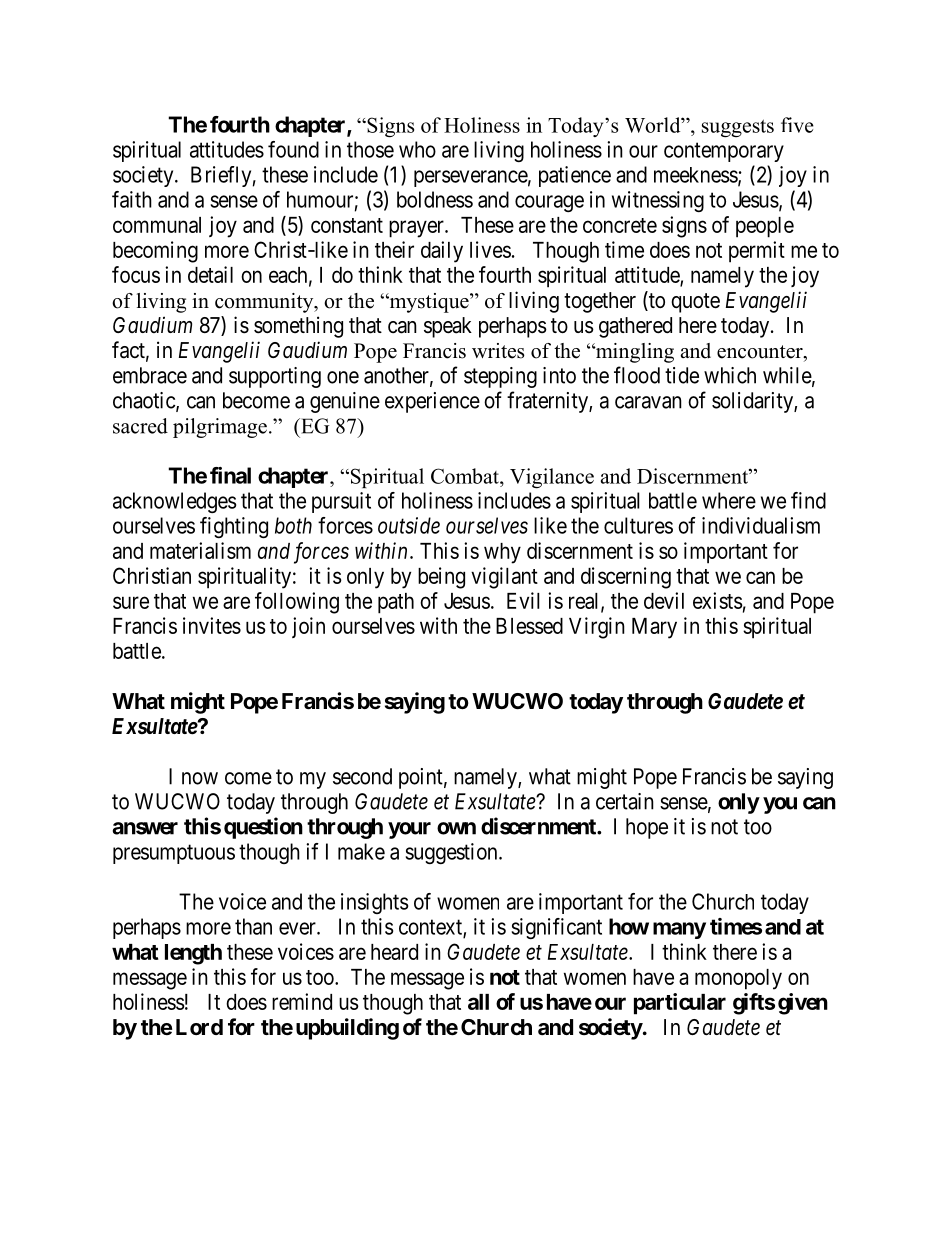 Image resolution: width=952 pixels, height=1233 pixels. I want to click on hope, so click(647, 828).
